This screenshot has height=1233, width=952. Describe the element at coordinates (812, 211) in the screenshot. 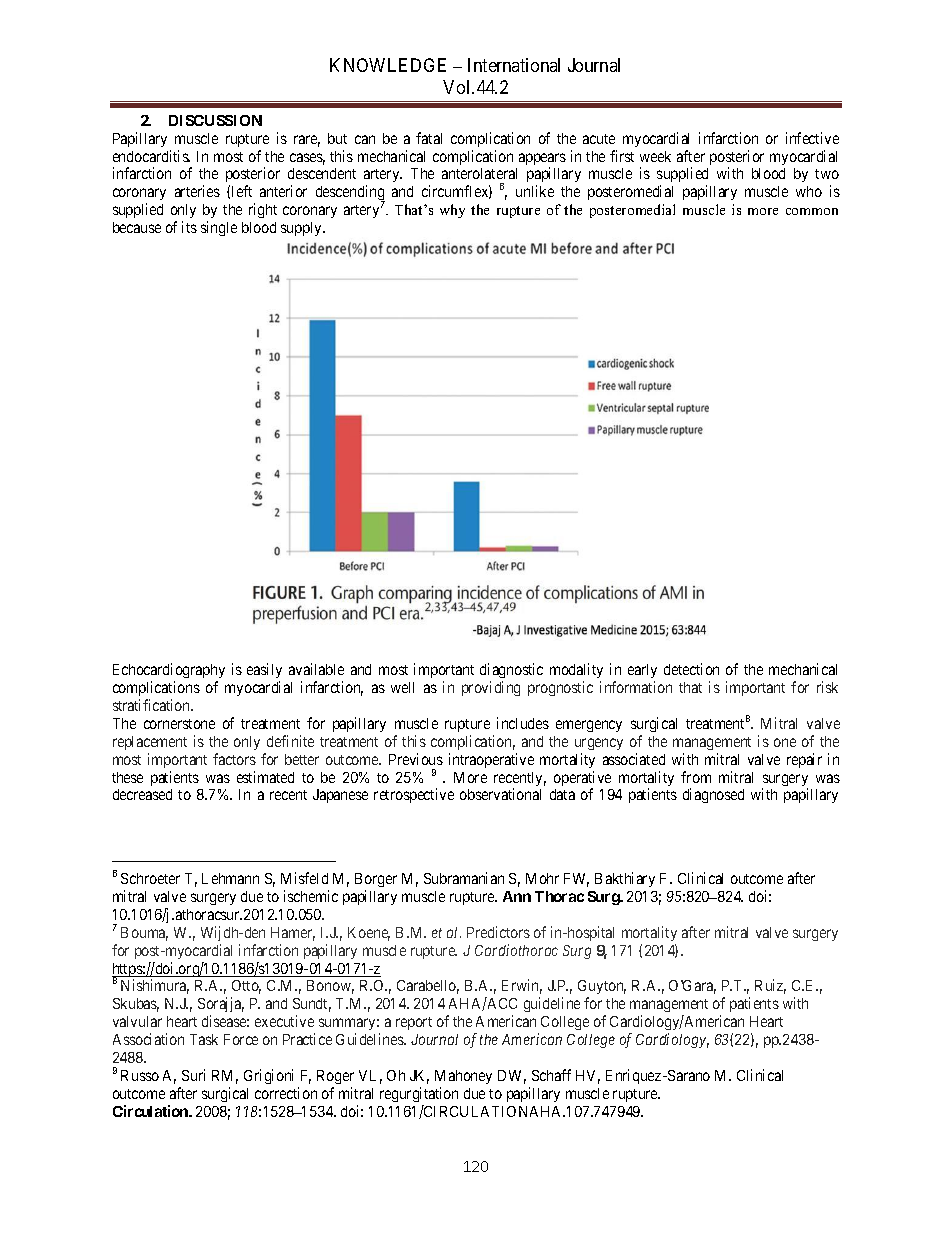

I see `common` at that location.
